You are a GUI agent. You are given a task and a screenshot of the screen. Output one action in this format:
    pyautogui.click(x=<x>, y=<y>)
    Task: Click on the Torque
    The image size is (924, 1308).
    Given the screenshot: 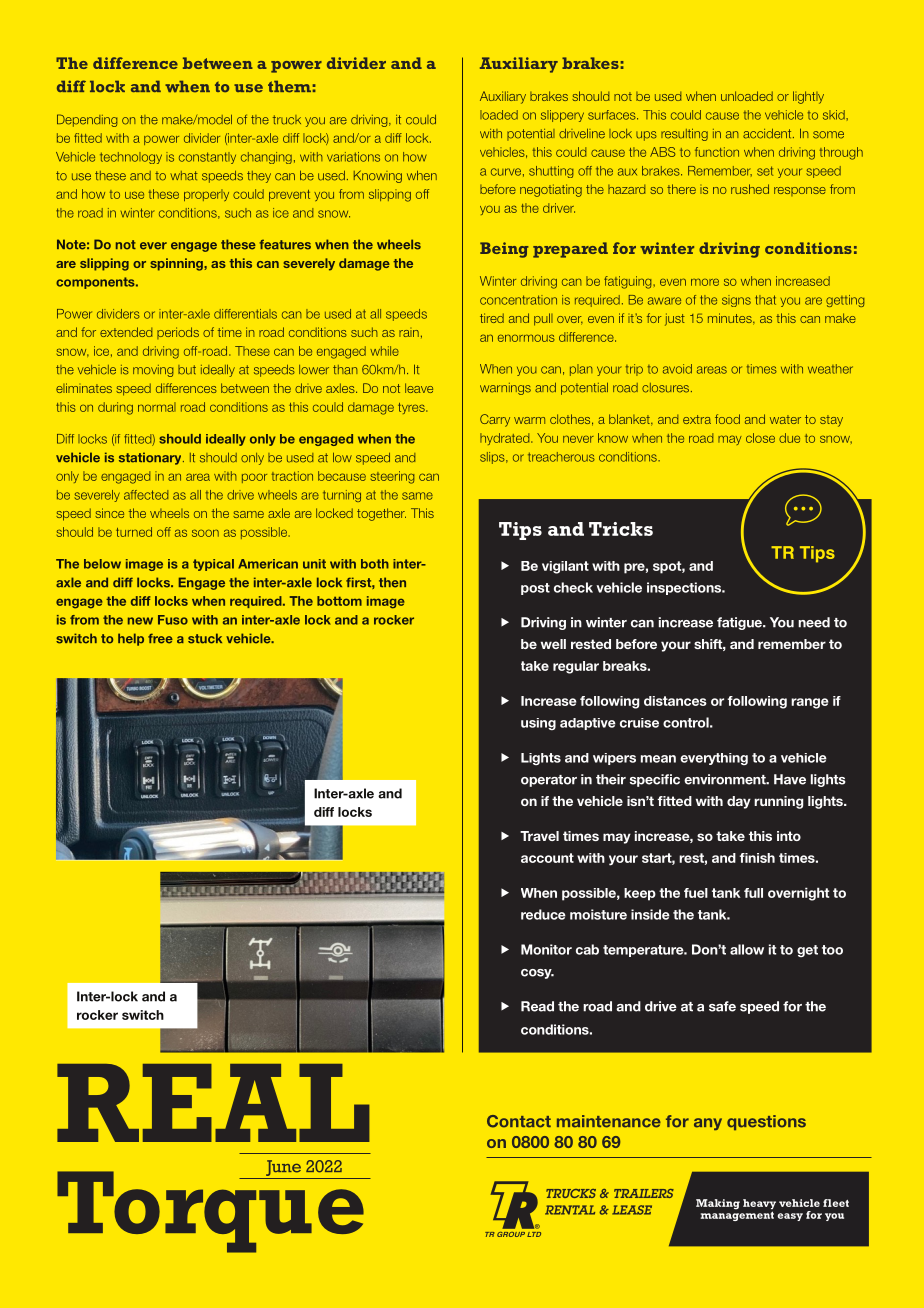 What is the action you would take?
    pyautogui.click(x=212, y=1211)
